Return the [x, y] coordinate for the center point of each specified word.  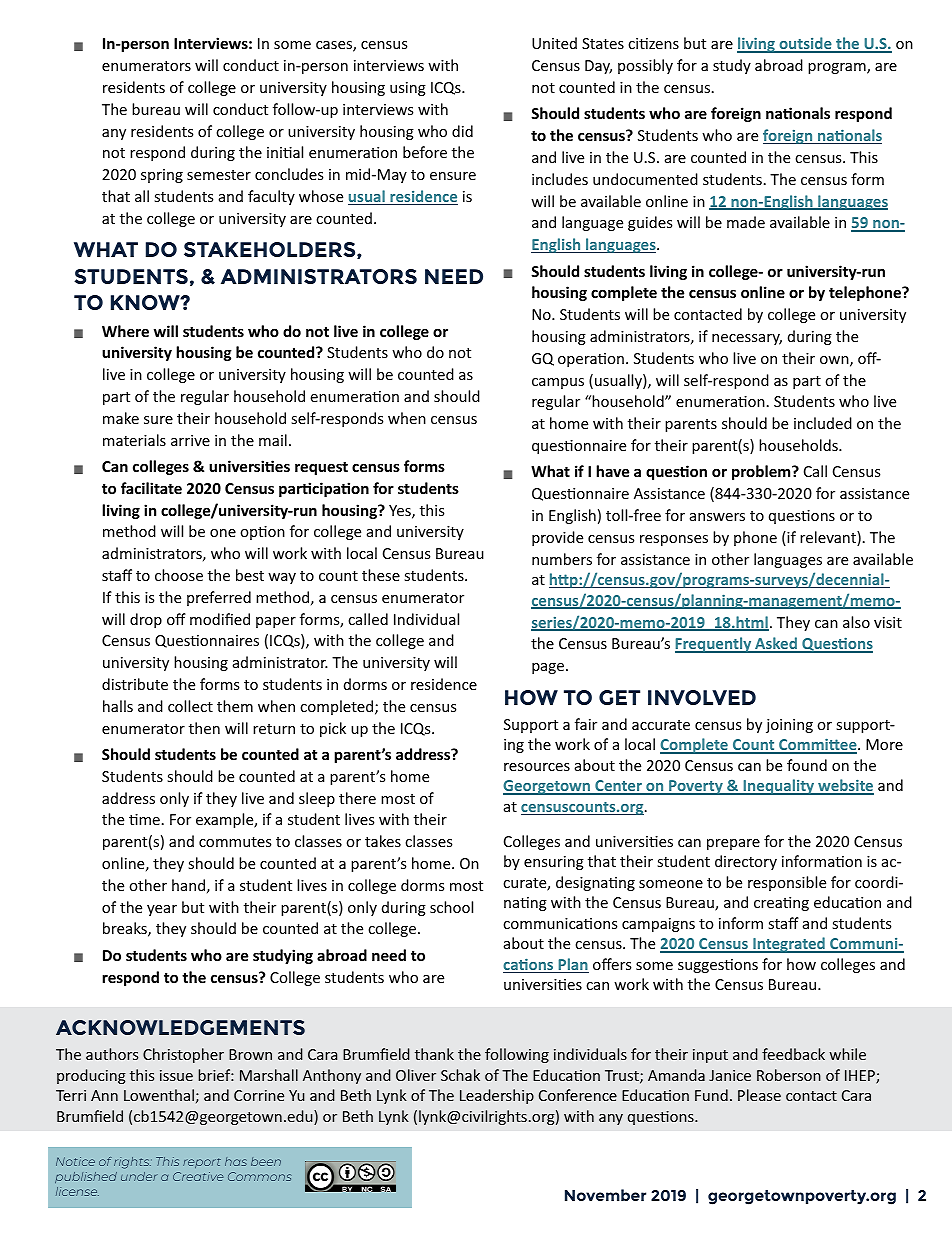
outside [805, 44]
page [549, 668]
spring [162, 176]
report [202, 1163]
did [462, 131]
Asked [776, 644]
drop [146, 620]
